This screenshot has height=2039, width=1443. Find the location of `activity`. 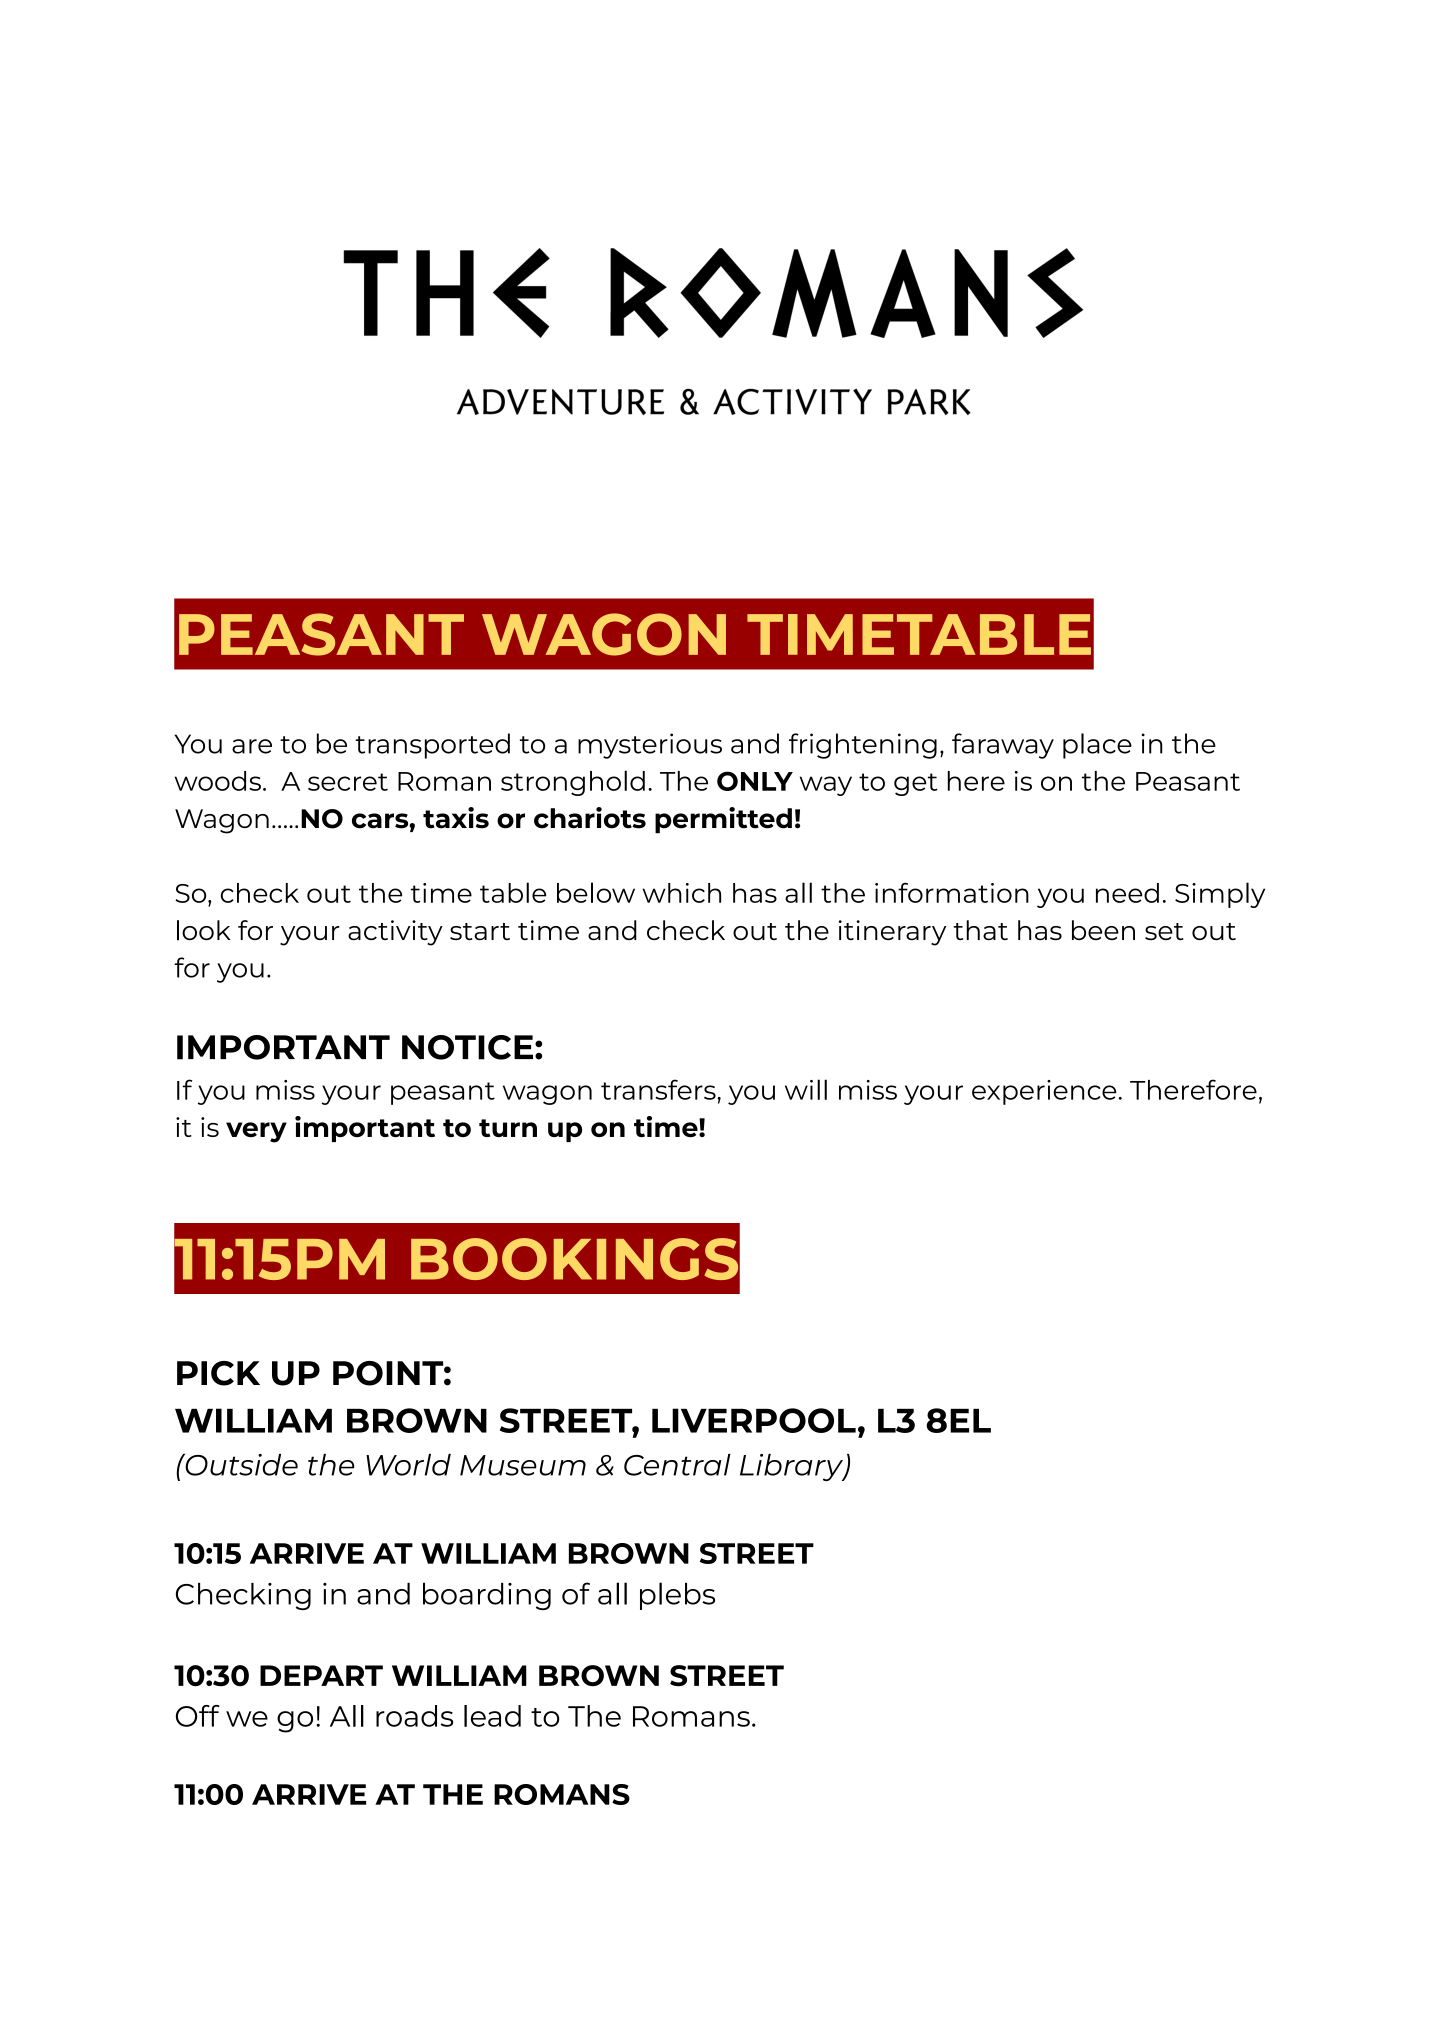

activity is located at coordinates (395, 933).
